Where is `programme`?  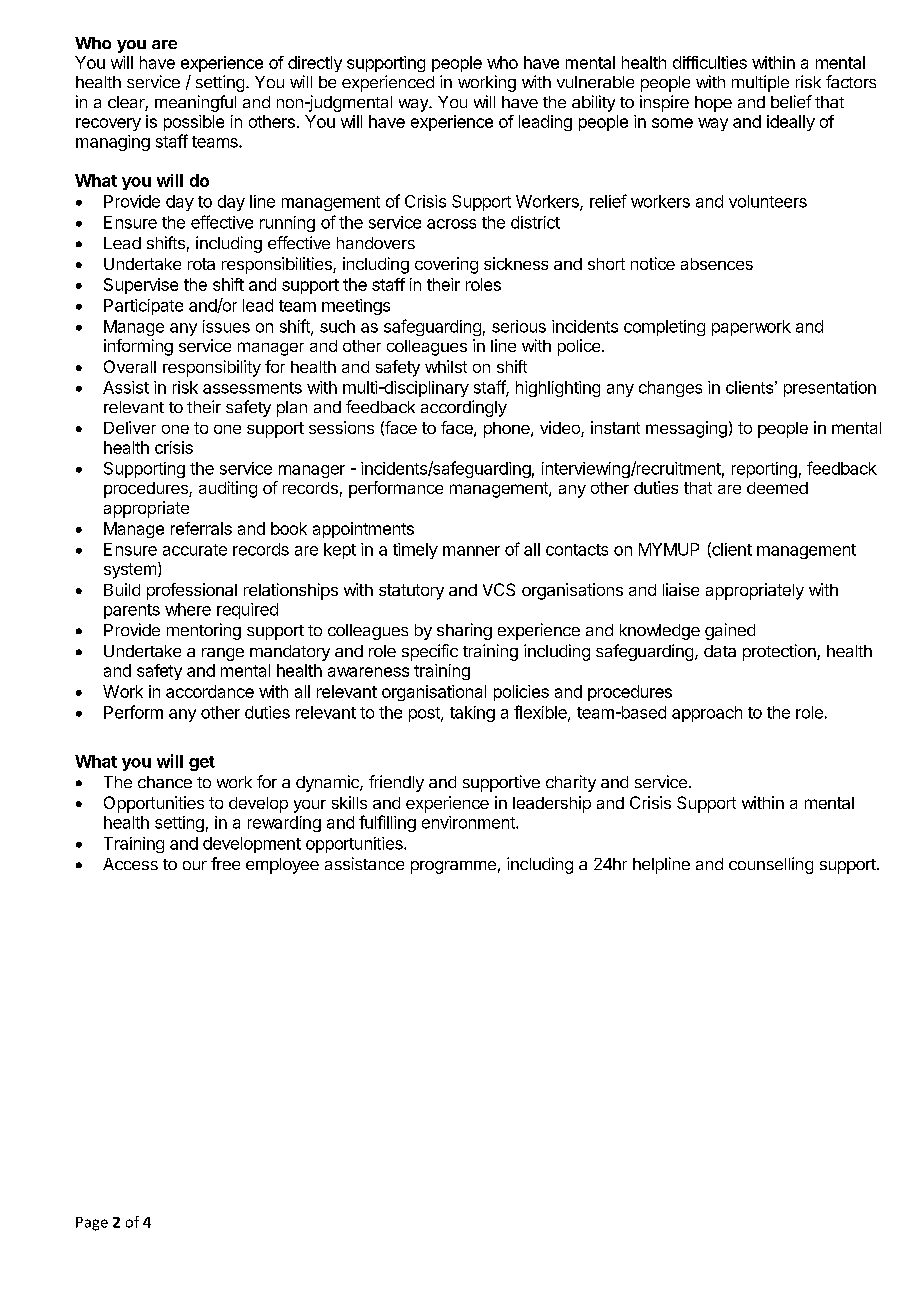 programme is located at coordinates (453, 867).
